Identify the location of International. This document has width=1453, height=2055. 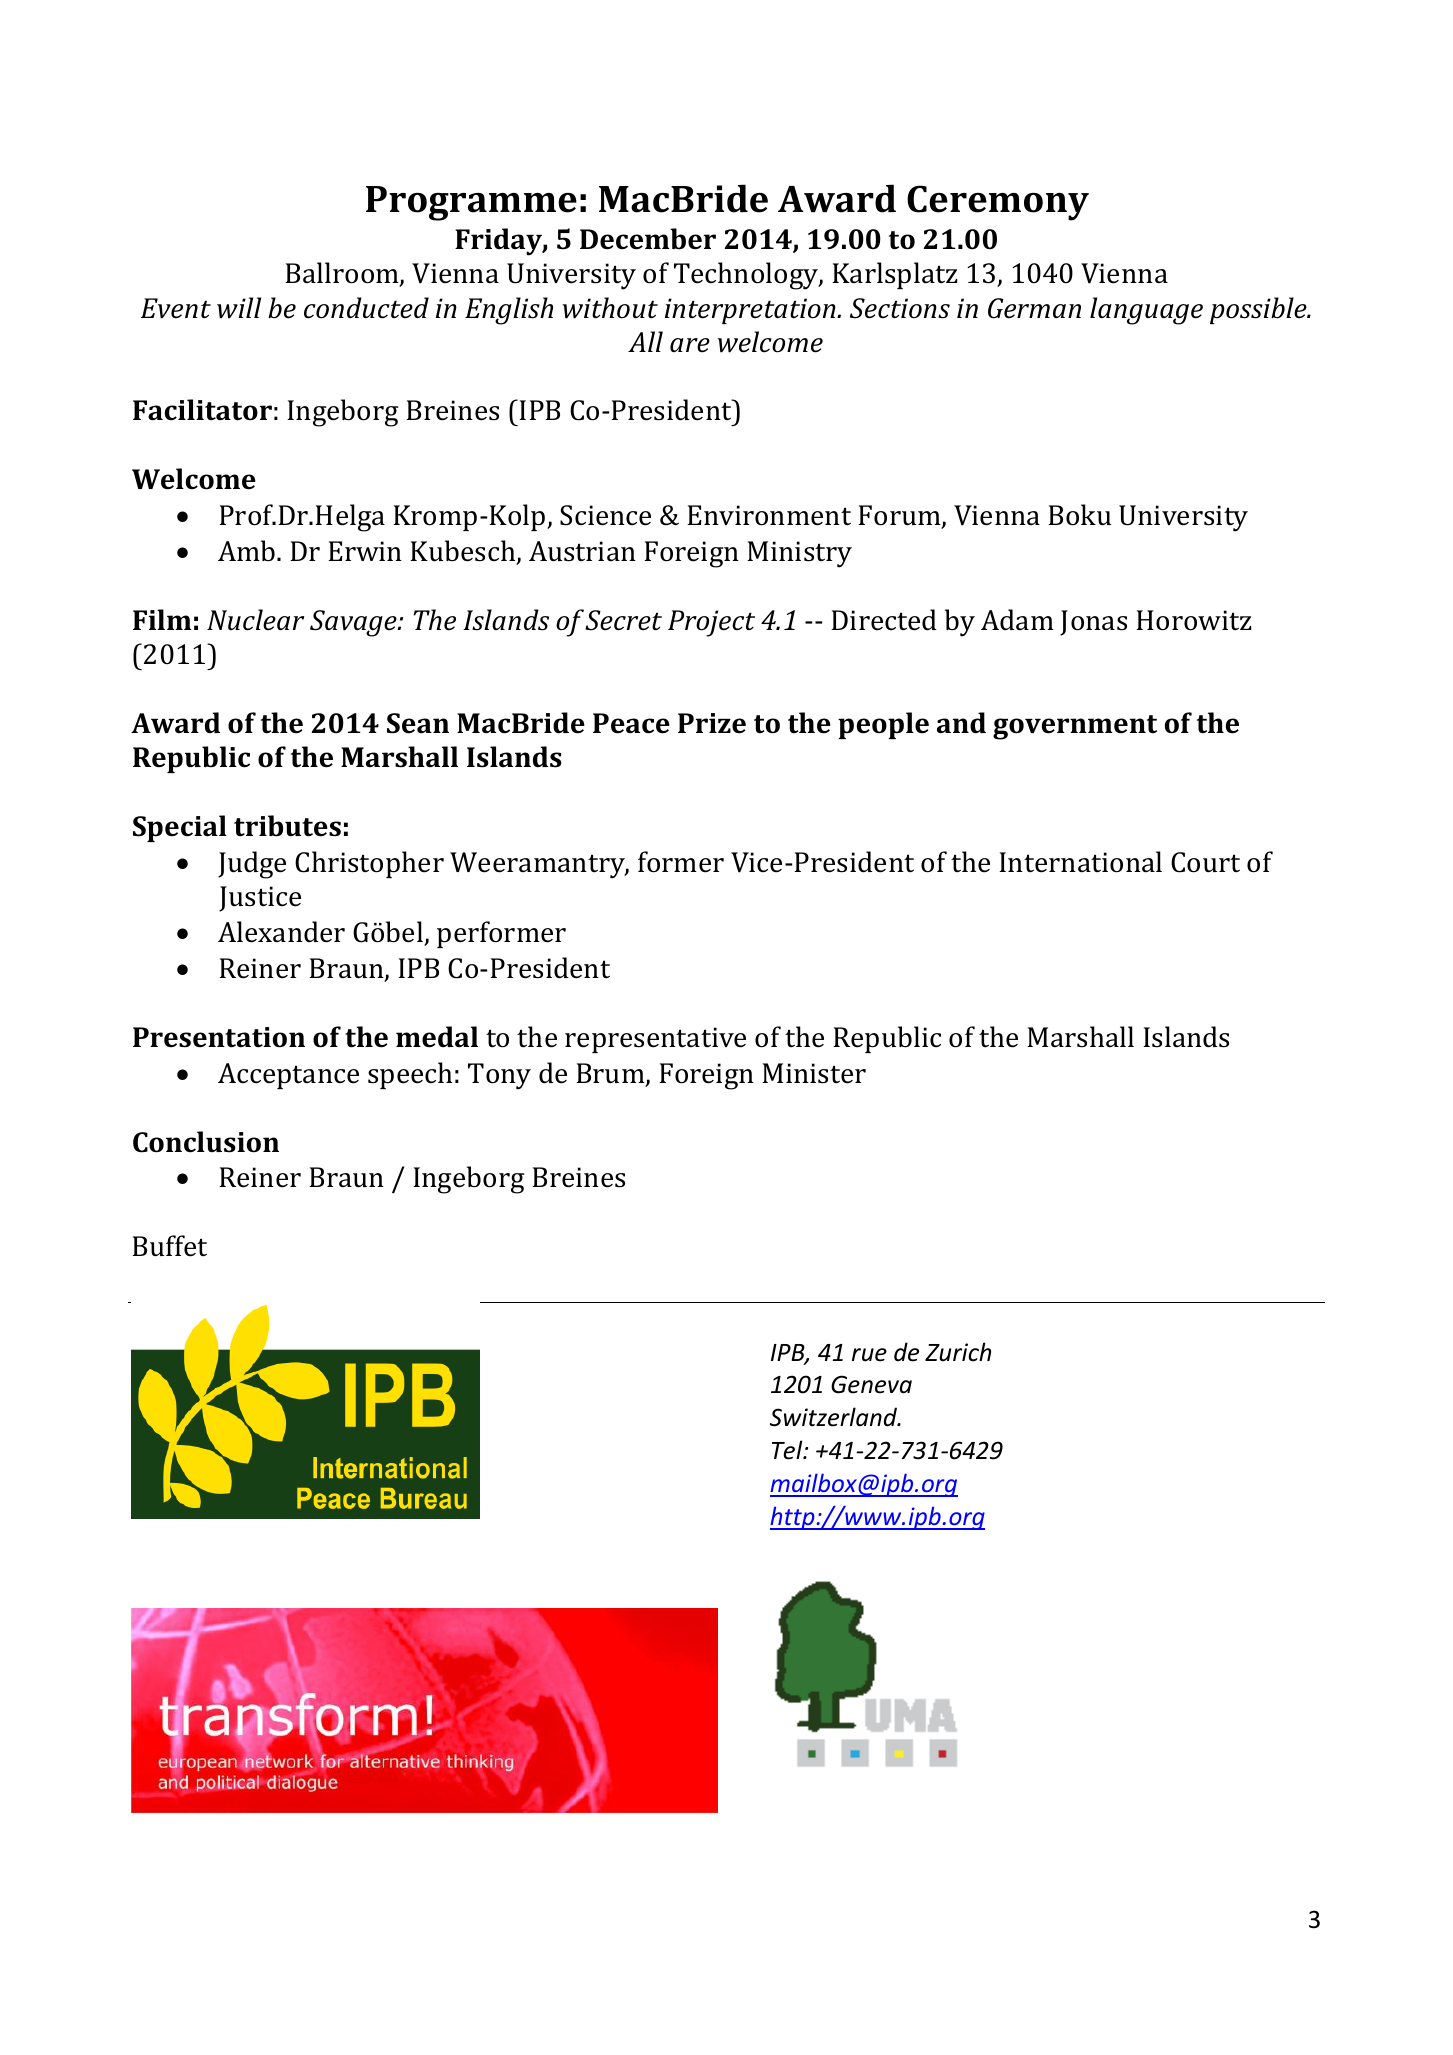
(1080, 862).
